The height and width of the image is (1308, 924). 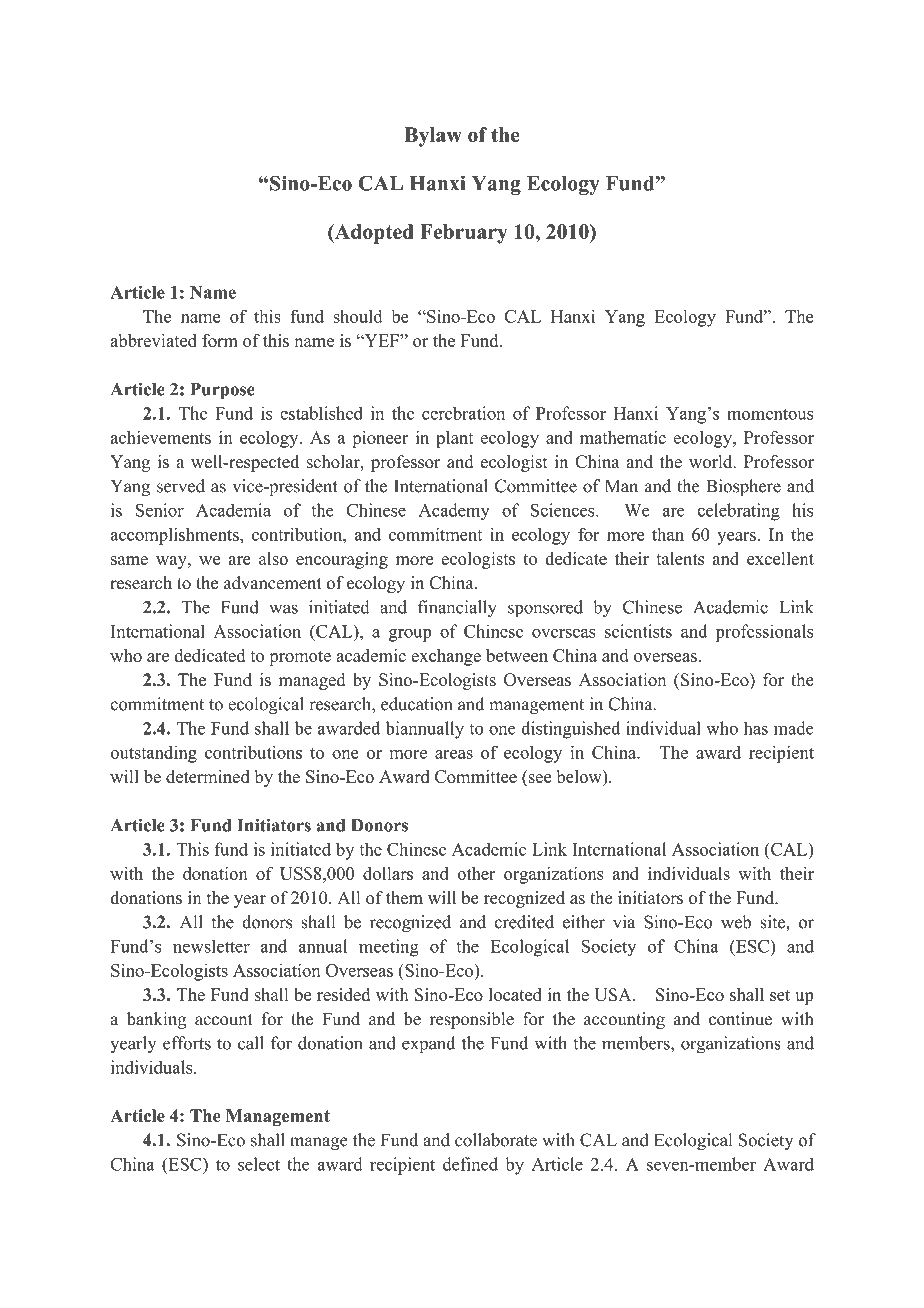 What do you see at coordinates (207, 776) in the image?
I see `determined` at bounding box center [207, 776].
